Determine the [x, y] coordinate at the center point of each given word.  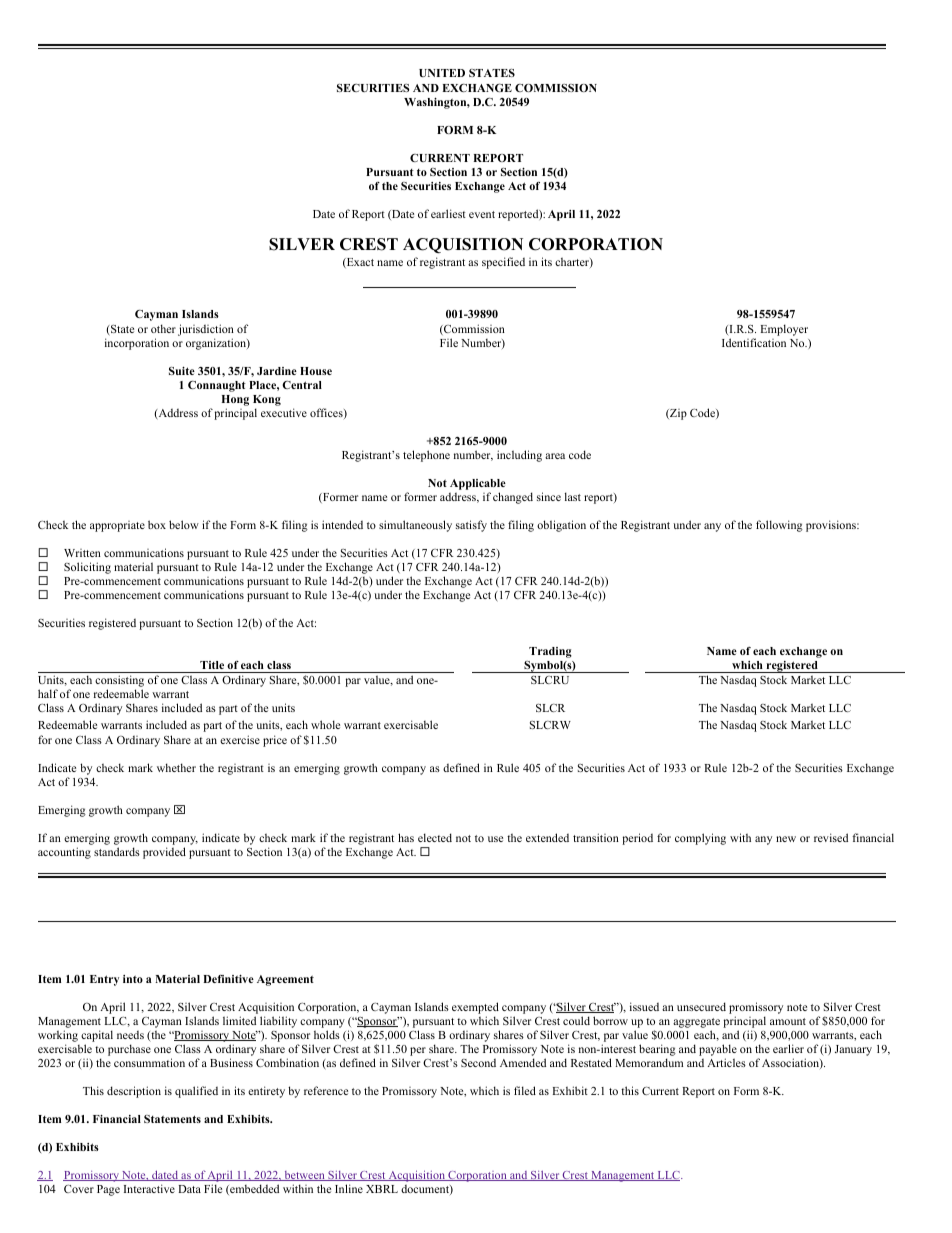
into [133, 979]
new [786, 839]
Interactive [149, 1188]
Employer [784, 330]
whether [176, 767]
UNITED [442, 73]
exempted [475, 1008]
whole [325, 724]
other [163, 328]
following [779, 526]
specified [503, 263]
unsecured [701, 1006]
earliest [448, 213]
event [482, 214]
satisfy [471, 526]
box [157, 524]
